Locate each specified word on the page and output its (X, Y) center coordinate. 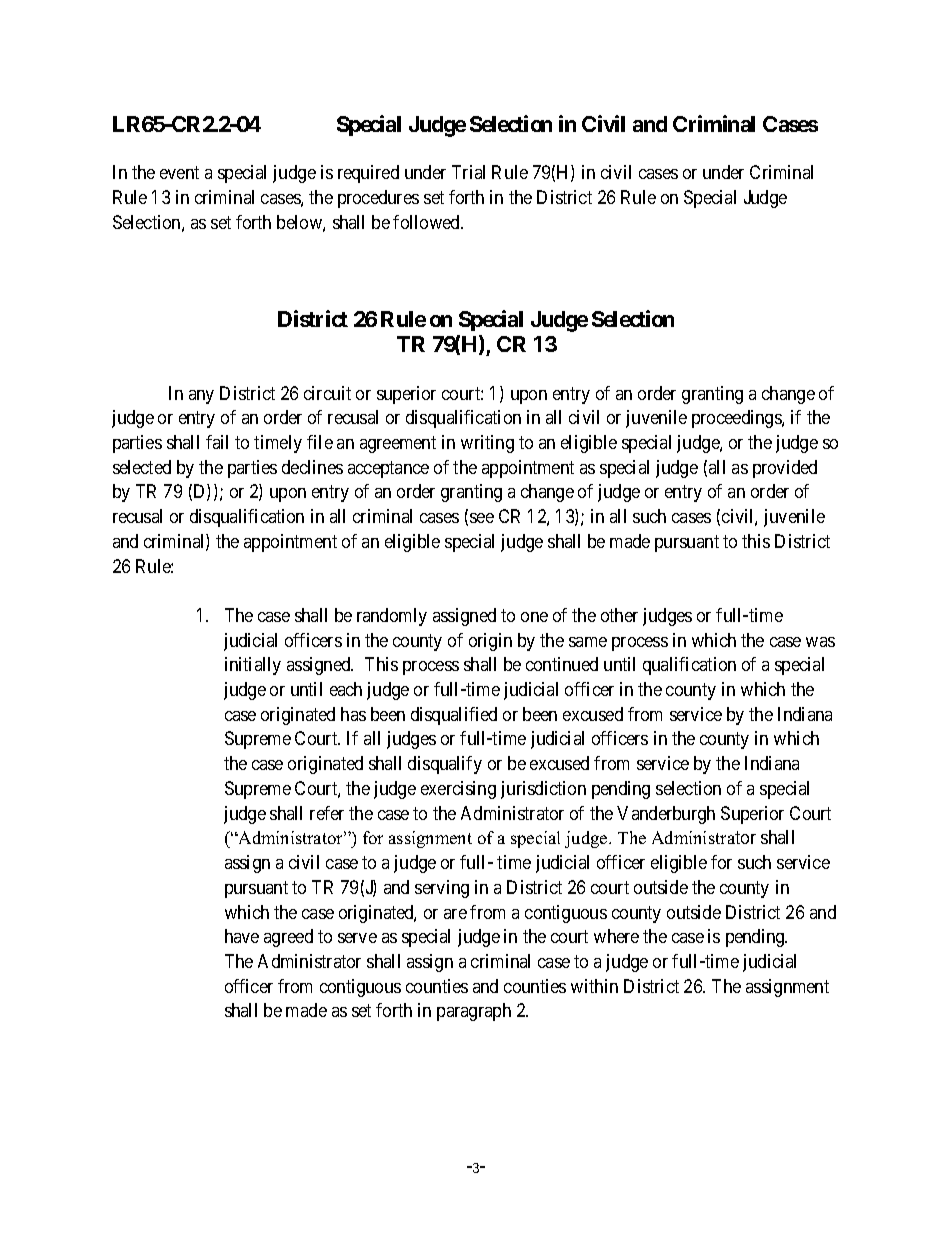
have (242, 936)
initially (253, 666)
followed (428, 222)
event (179, 173)
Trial (468, 172)
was (820, 642)
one (534, 617)
